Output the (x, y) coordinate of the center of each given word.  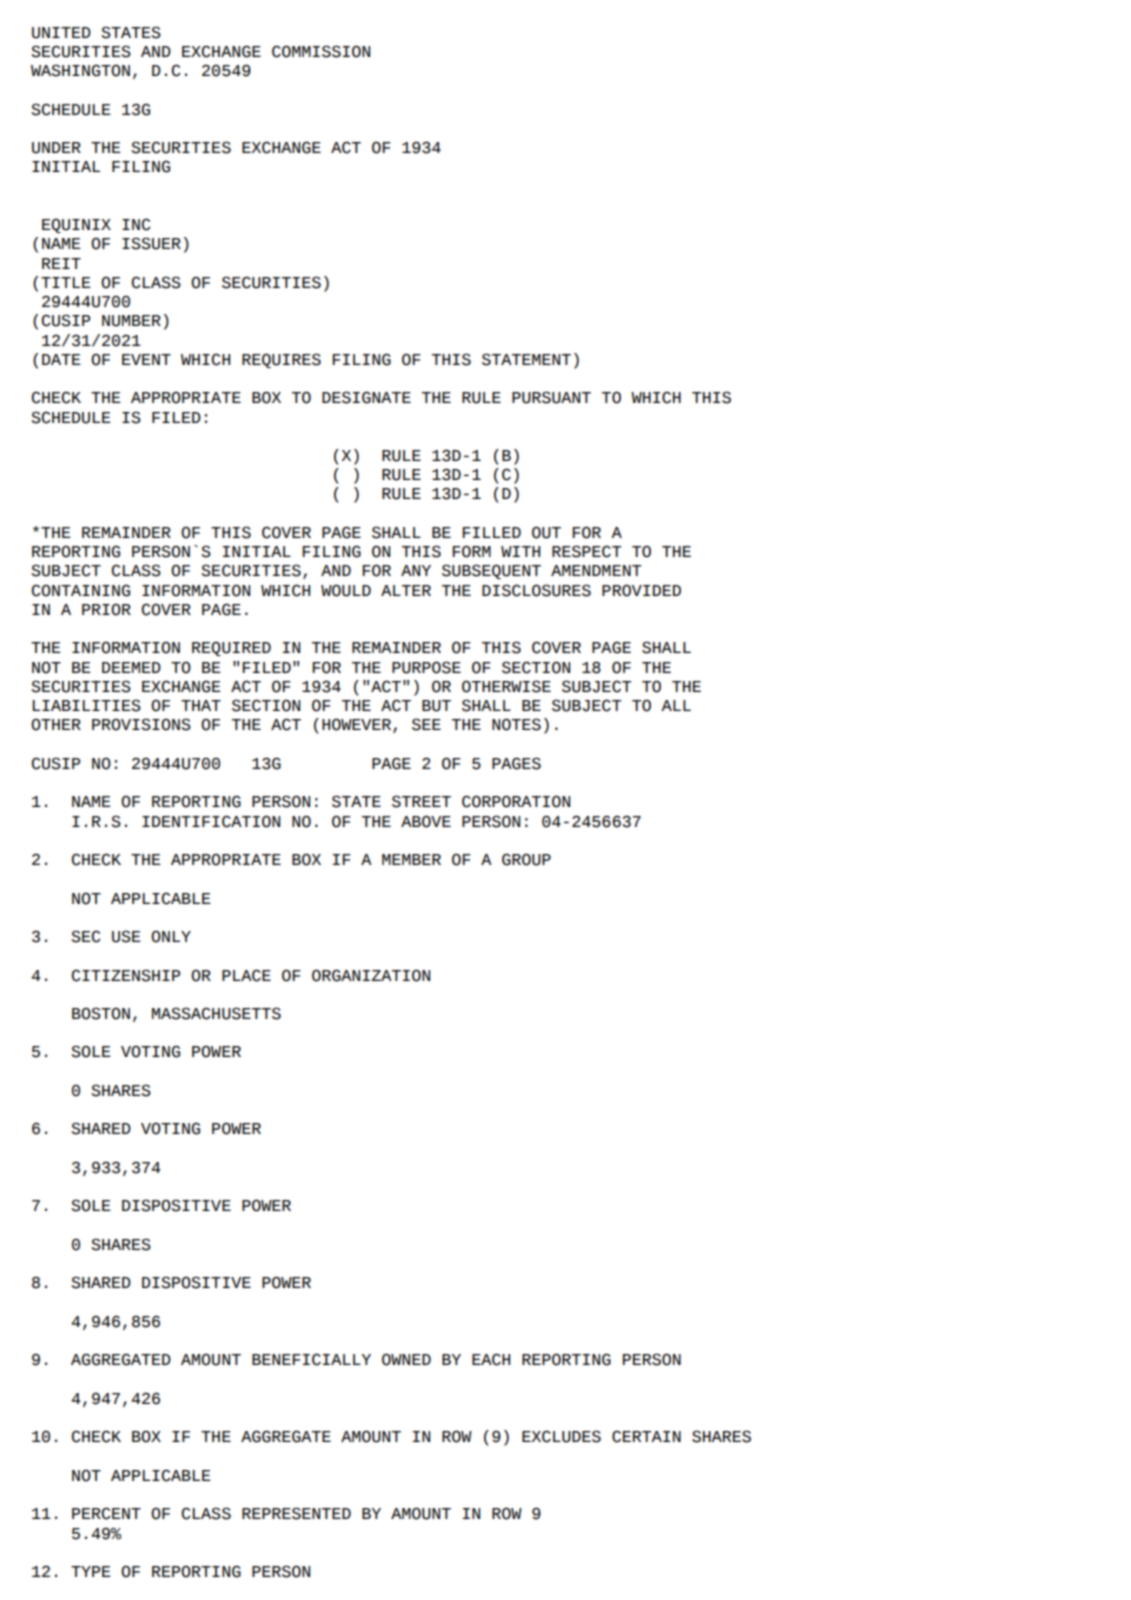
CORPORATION (516, 801)
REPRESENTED (296, 1513)
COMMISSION (321, 51)
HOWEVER (358, 725)
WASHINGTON (80, 70)
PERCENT (106, 1513)
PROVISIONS (141, 724)
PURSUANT (551, 397)
